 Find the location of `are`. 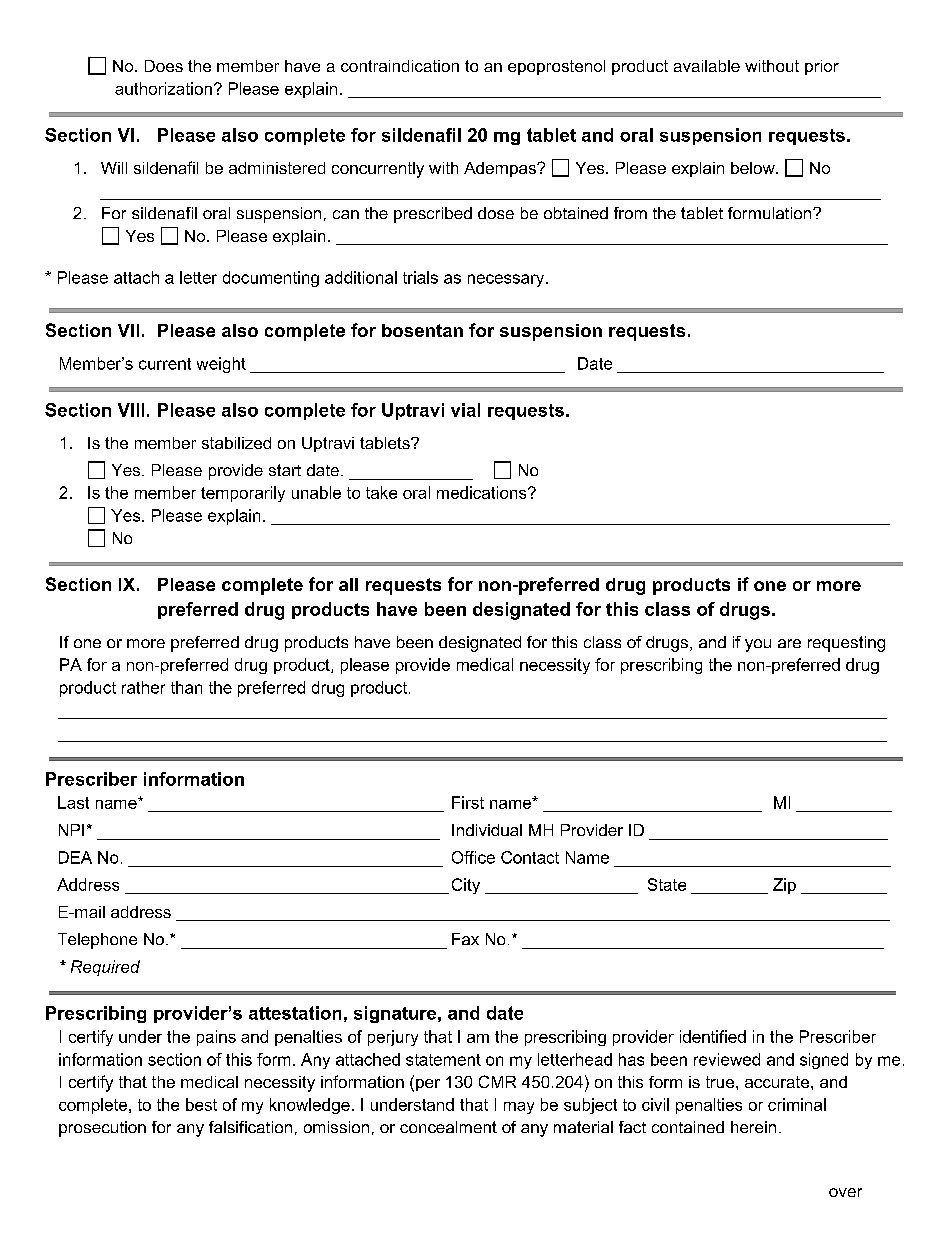

are is located at coordinates (789, 643).
